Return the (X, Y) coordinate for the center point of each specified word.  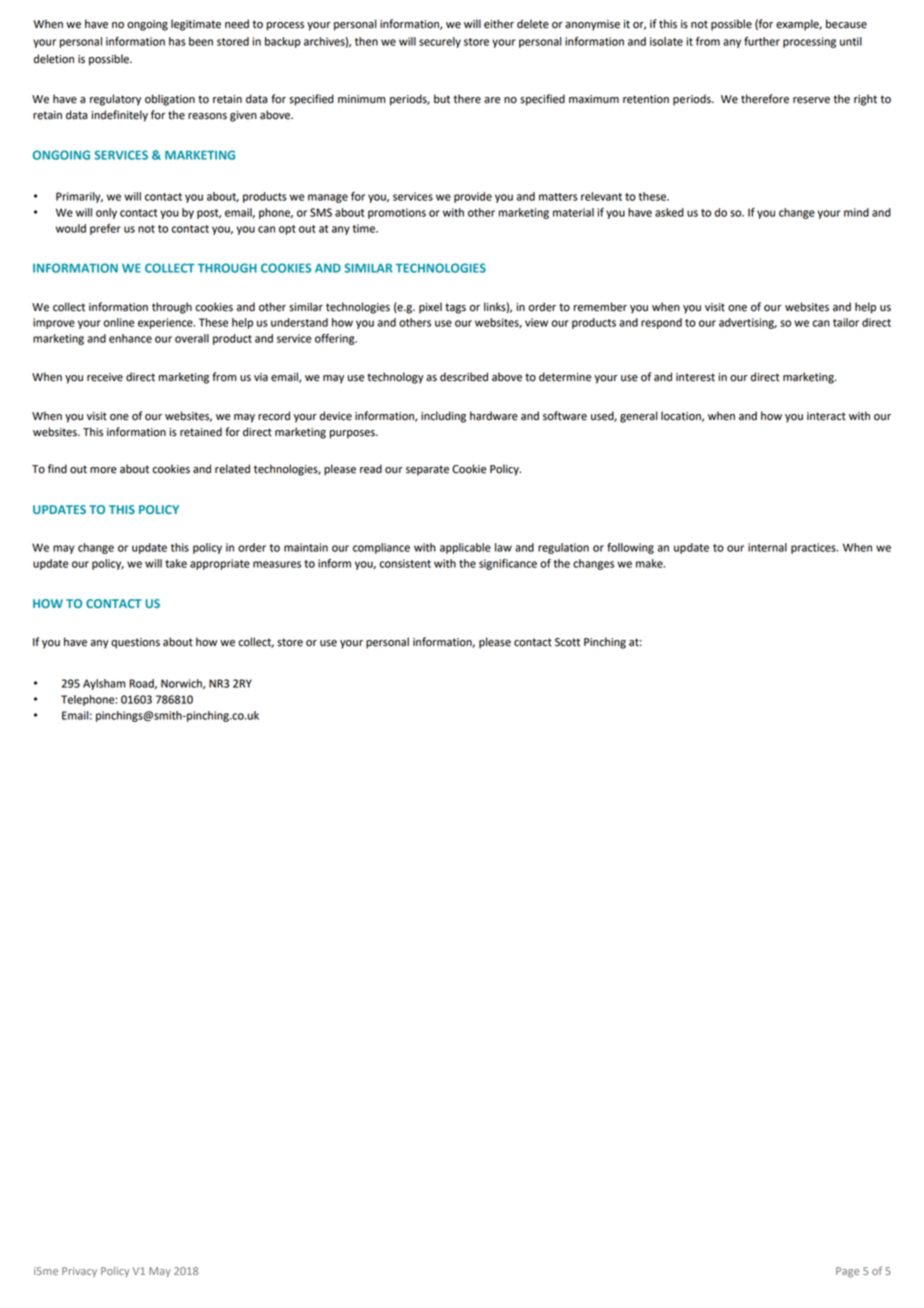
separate (427, 470)
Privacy (79, 1272)
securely (440, 42)
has (177, 41)
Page (847, 1272)
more (103, 470)
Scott (567, 642)
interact (826, 416)
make (650, 563)
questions (135, 643)
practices (814, 548)
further (762, 41)
